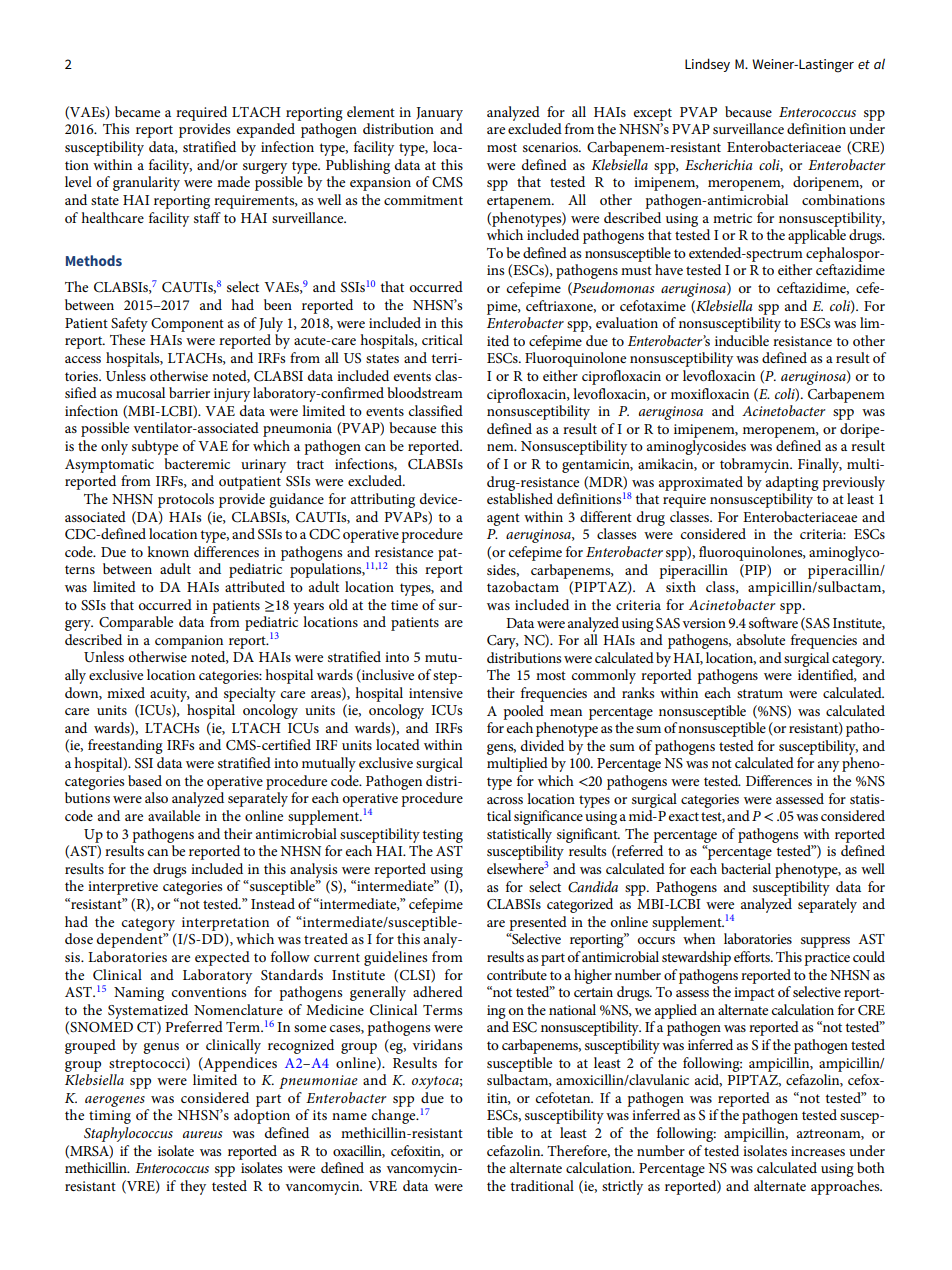  What do you see at coordinates (523, 712) in the page?
I see `pooled` at bounding box center [523, 712].
